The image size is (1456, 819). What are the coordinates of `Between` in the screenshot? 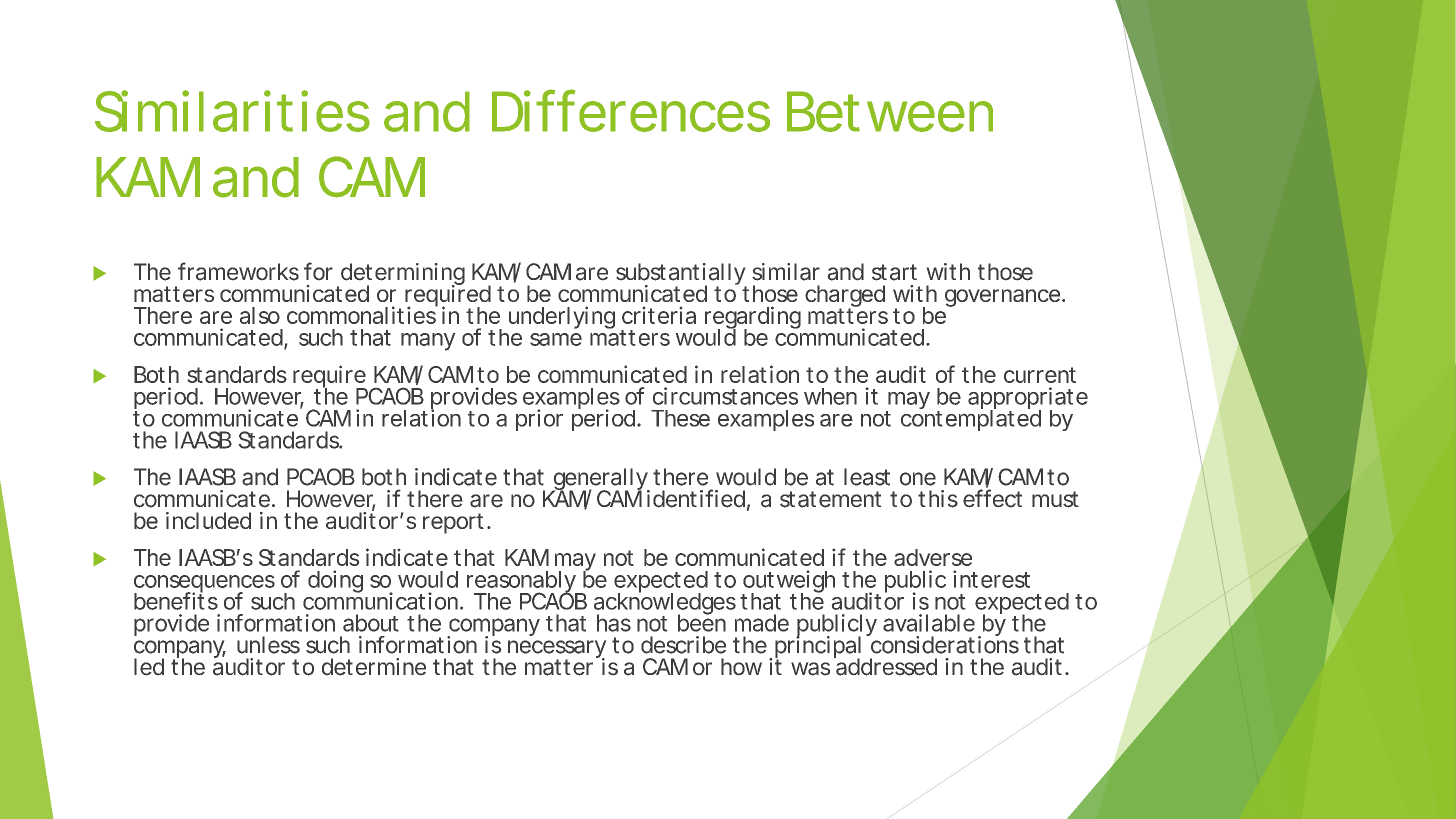 It's located at (890, 111).
